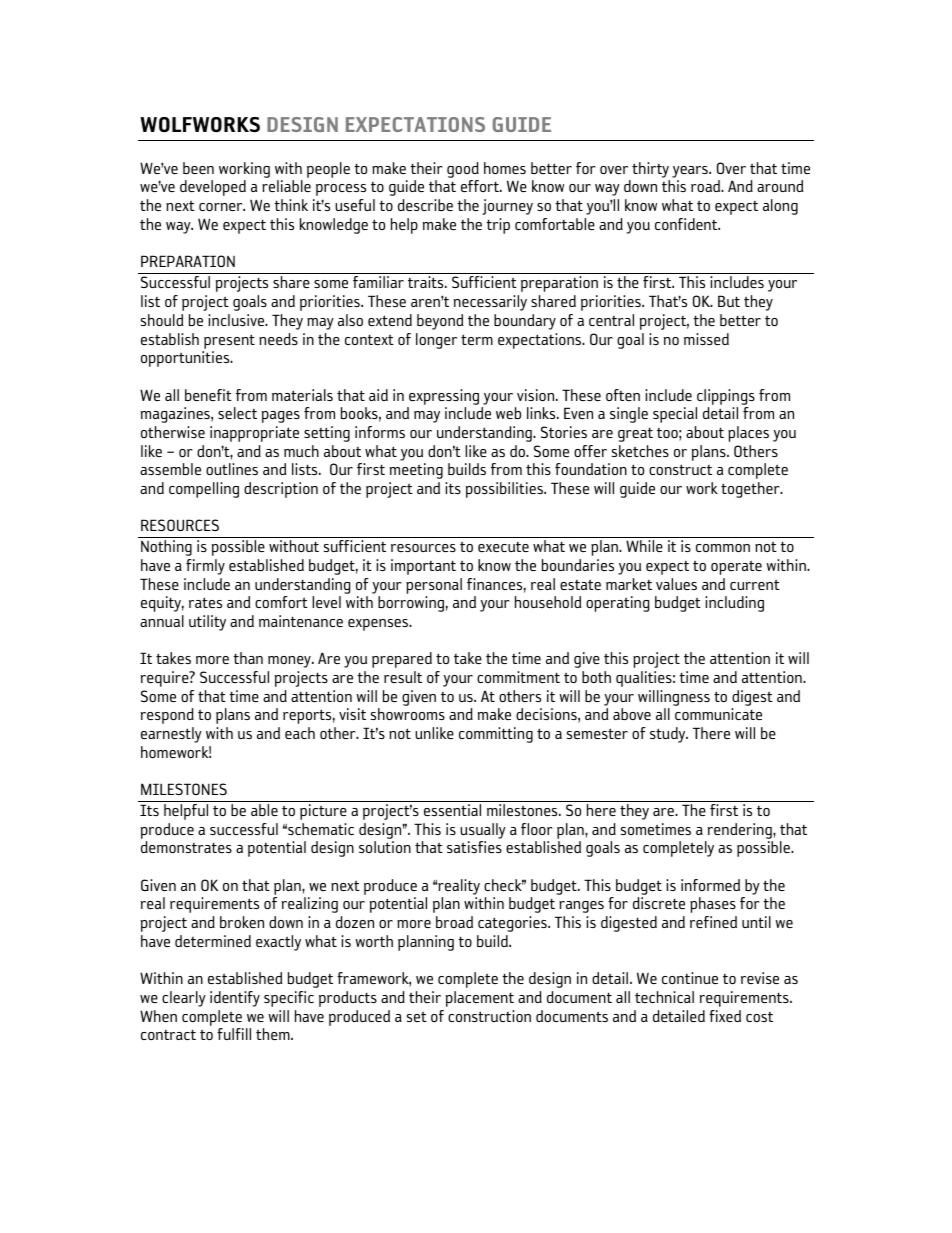 This page has height=1233, width=952. What do you see at coordinates (452, 810) in the page?
I see `essential` at bounding box center [452, 810].
